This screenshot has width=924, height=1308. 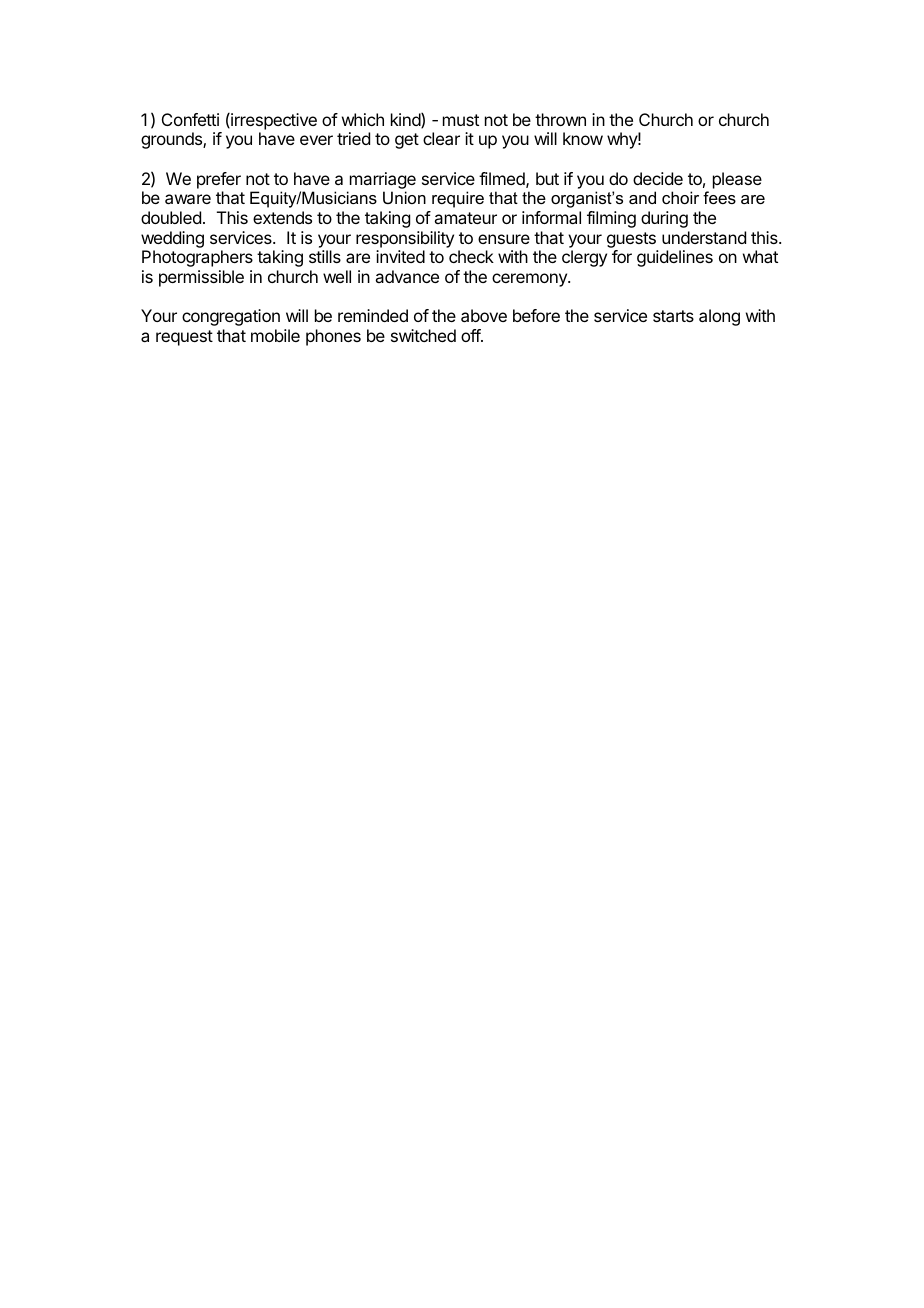 What do you see at coordinates (273, 121) in the screenshot?
I see `irrespective` at bounding box center [273, 121].
